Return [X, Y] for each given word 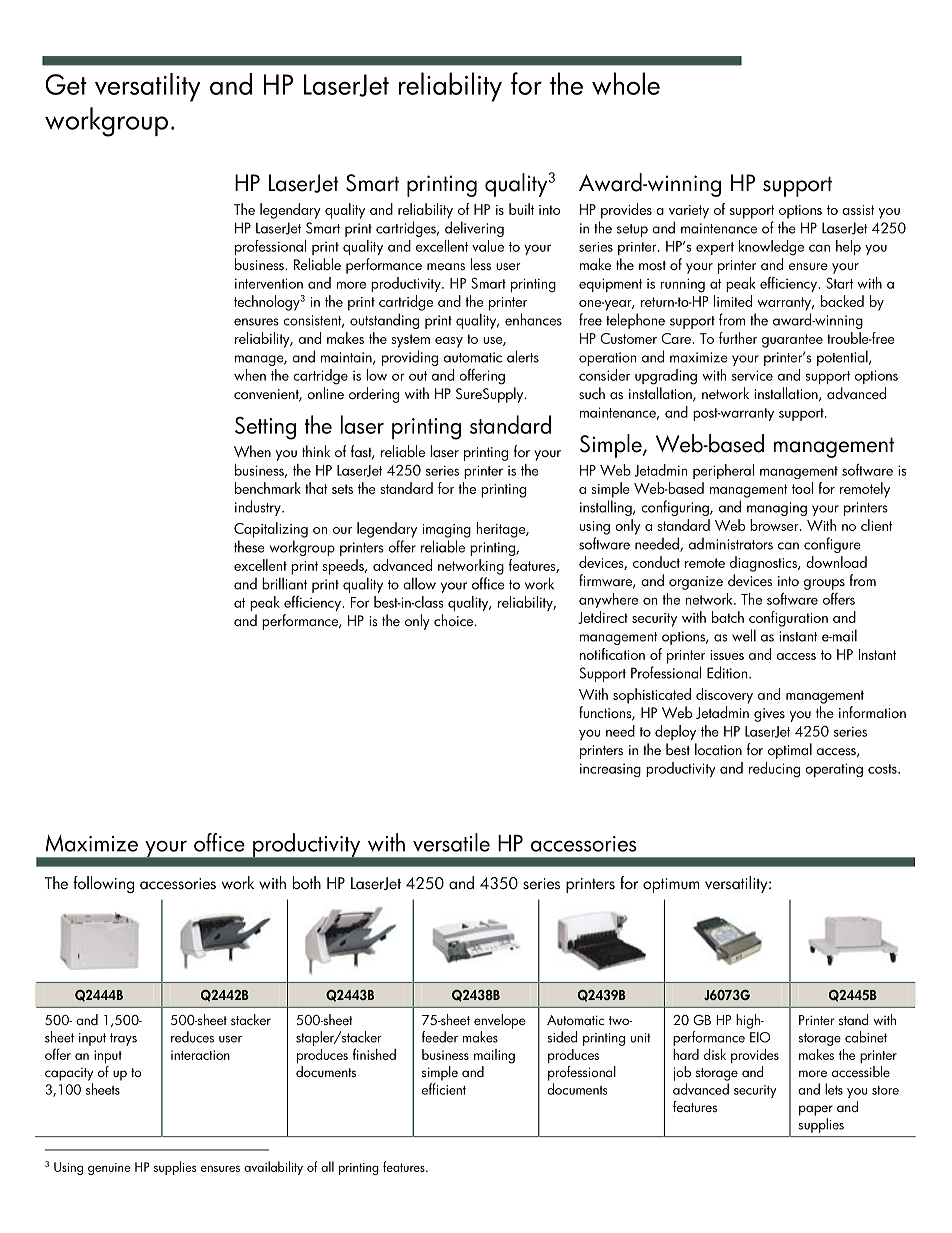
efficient [444, 1089]
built [521, 209]
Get [66, 84]
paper [816, 1110]
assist [858, 210]
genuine [109, 1169]
